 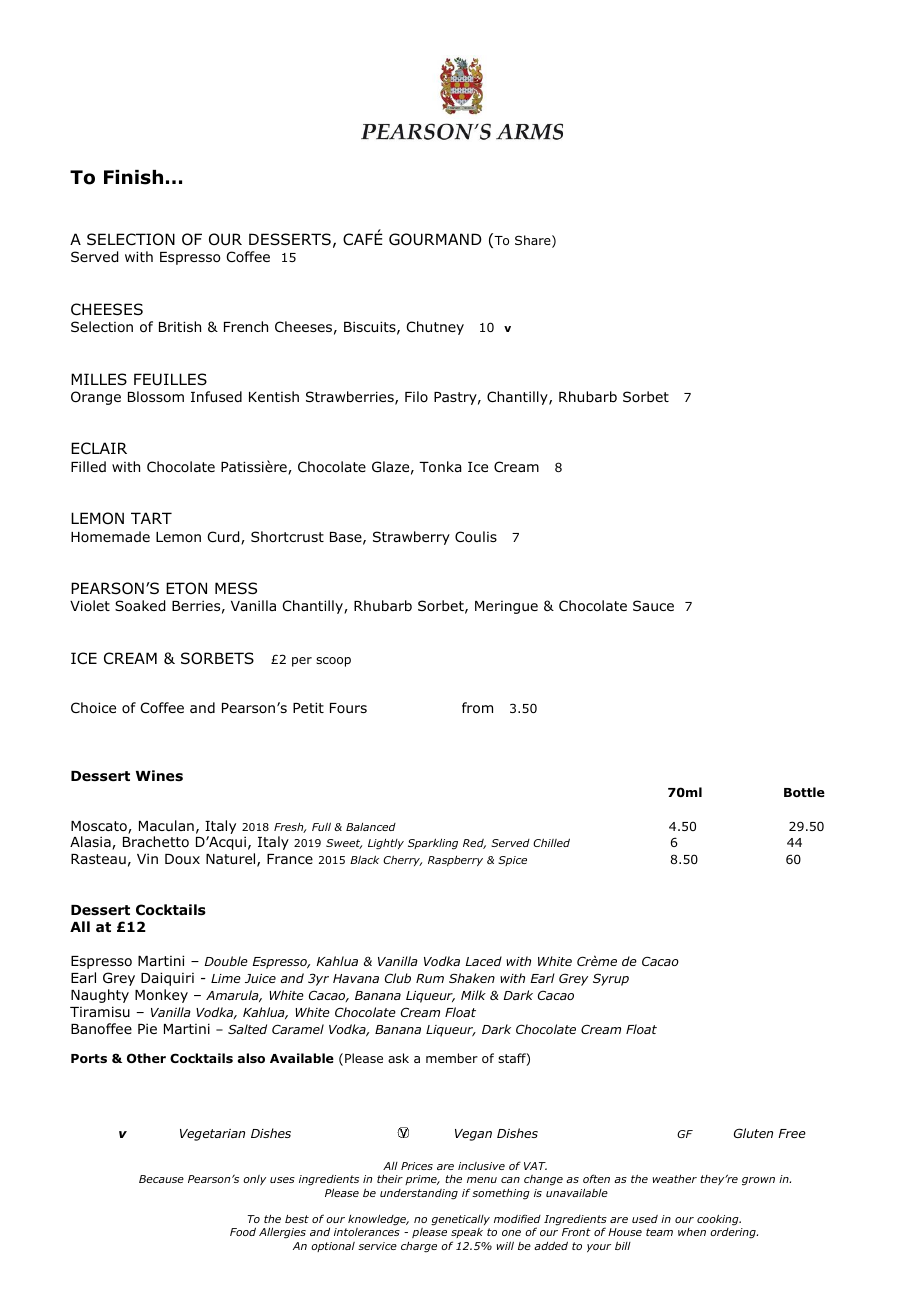 I want to click on Chutney, so click(x=435, y=328).
